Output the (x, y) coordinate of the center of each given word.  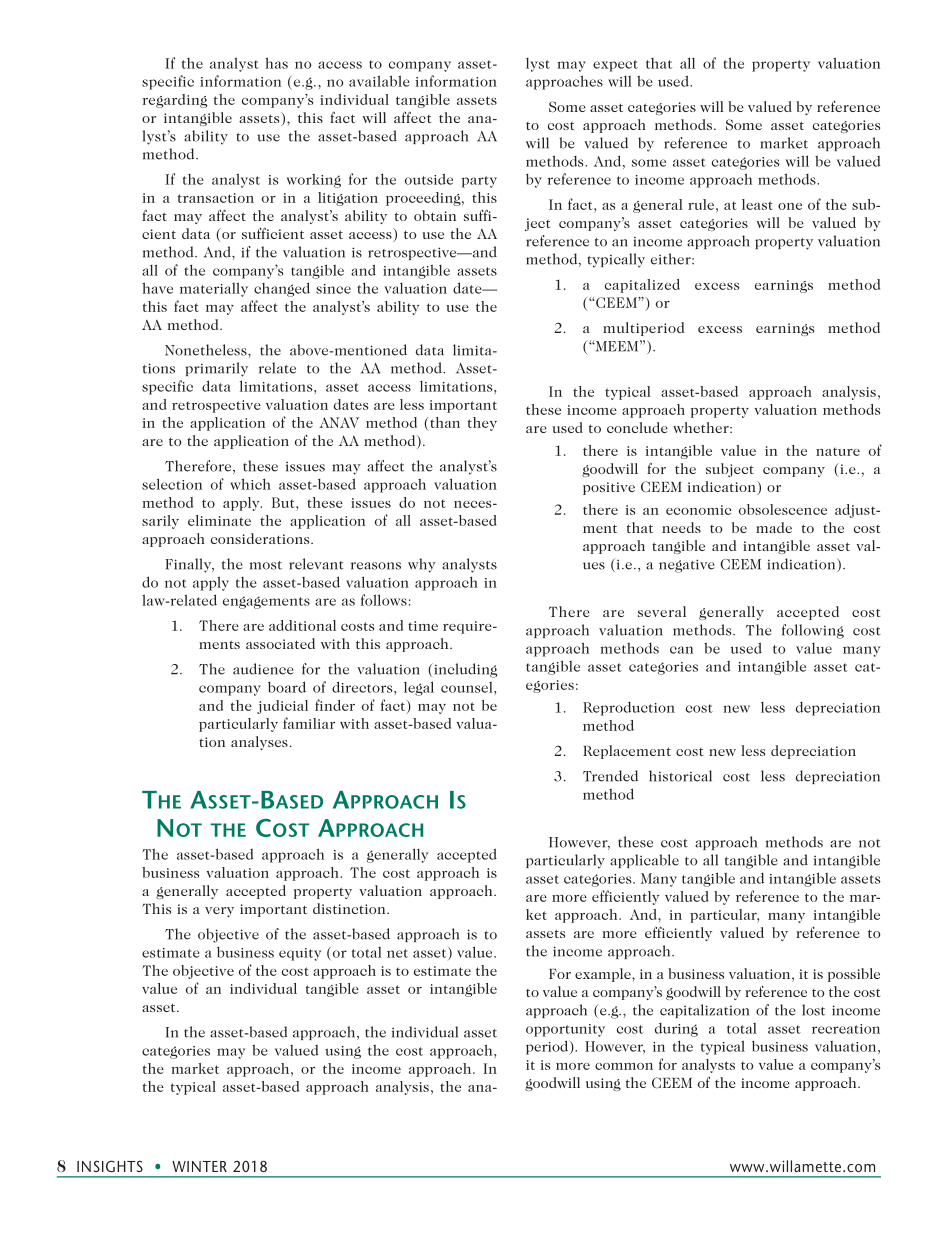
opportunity (565, 1030)
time (423, 626)
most (266, 565)
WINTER (199, 1166)
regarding (175, 101)
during (676, 1030)
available (379, 81)
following (813, 631)
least (757, 204)
